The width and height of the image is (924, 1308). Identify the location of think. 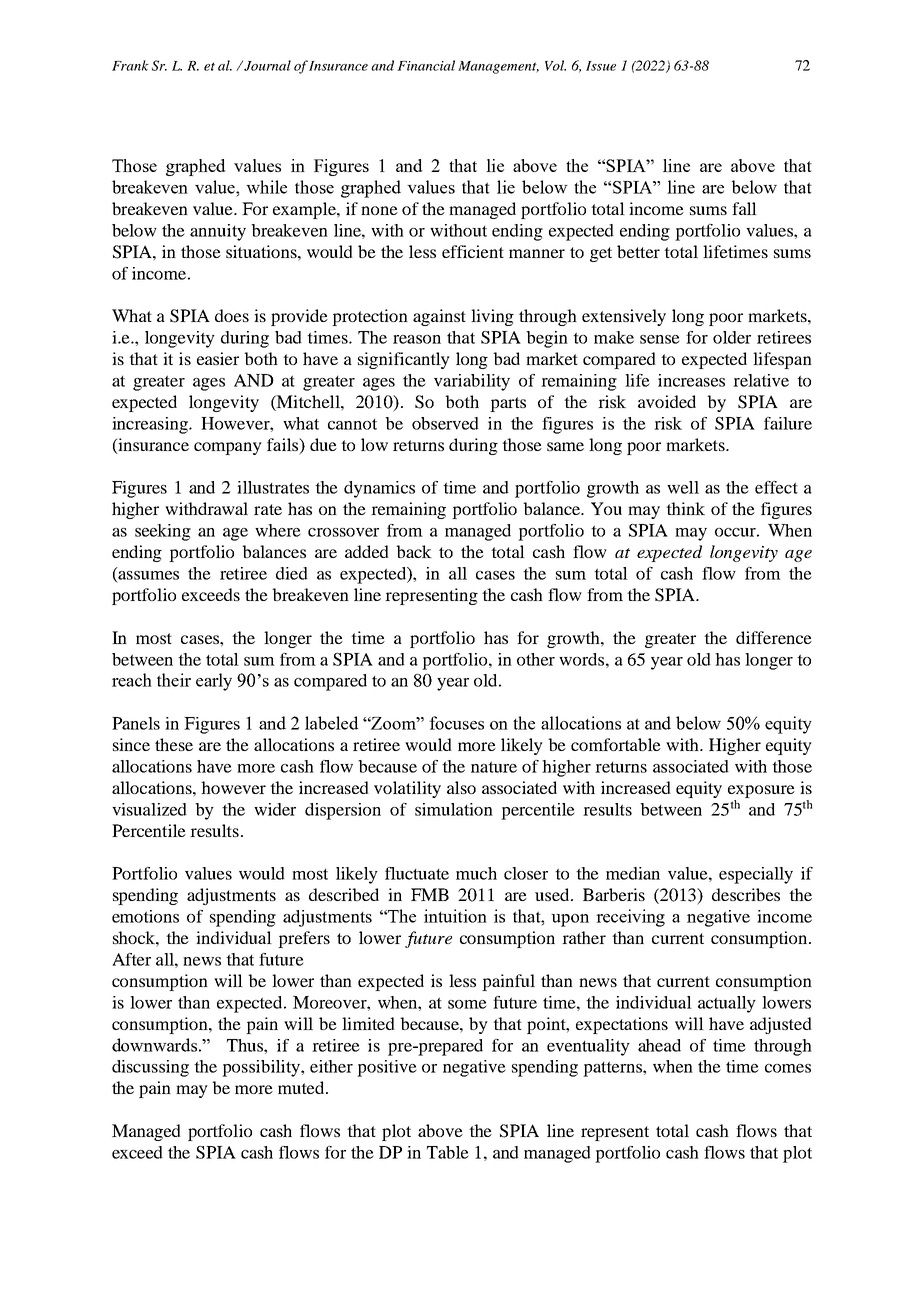
(685, 508).
